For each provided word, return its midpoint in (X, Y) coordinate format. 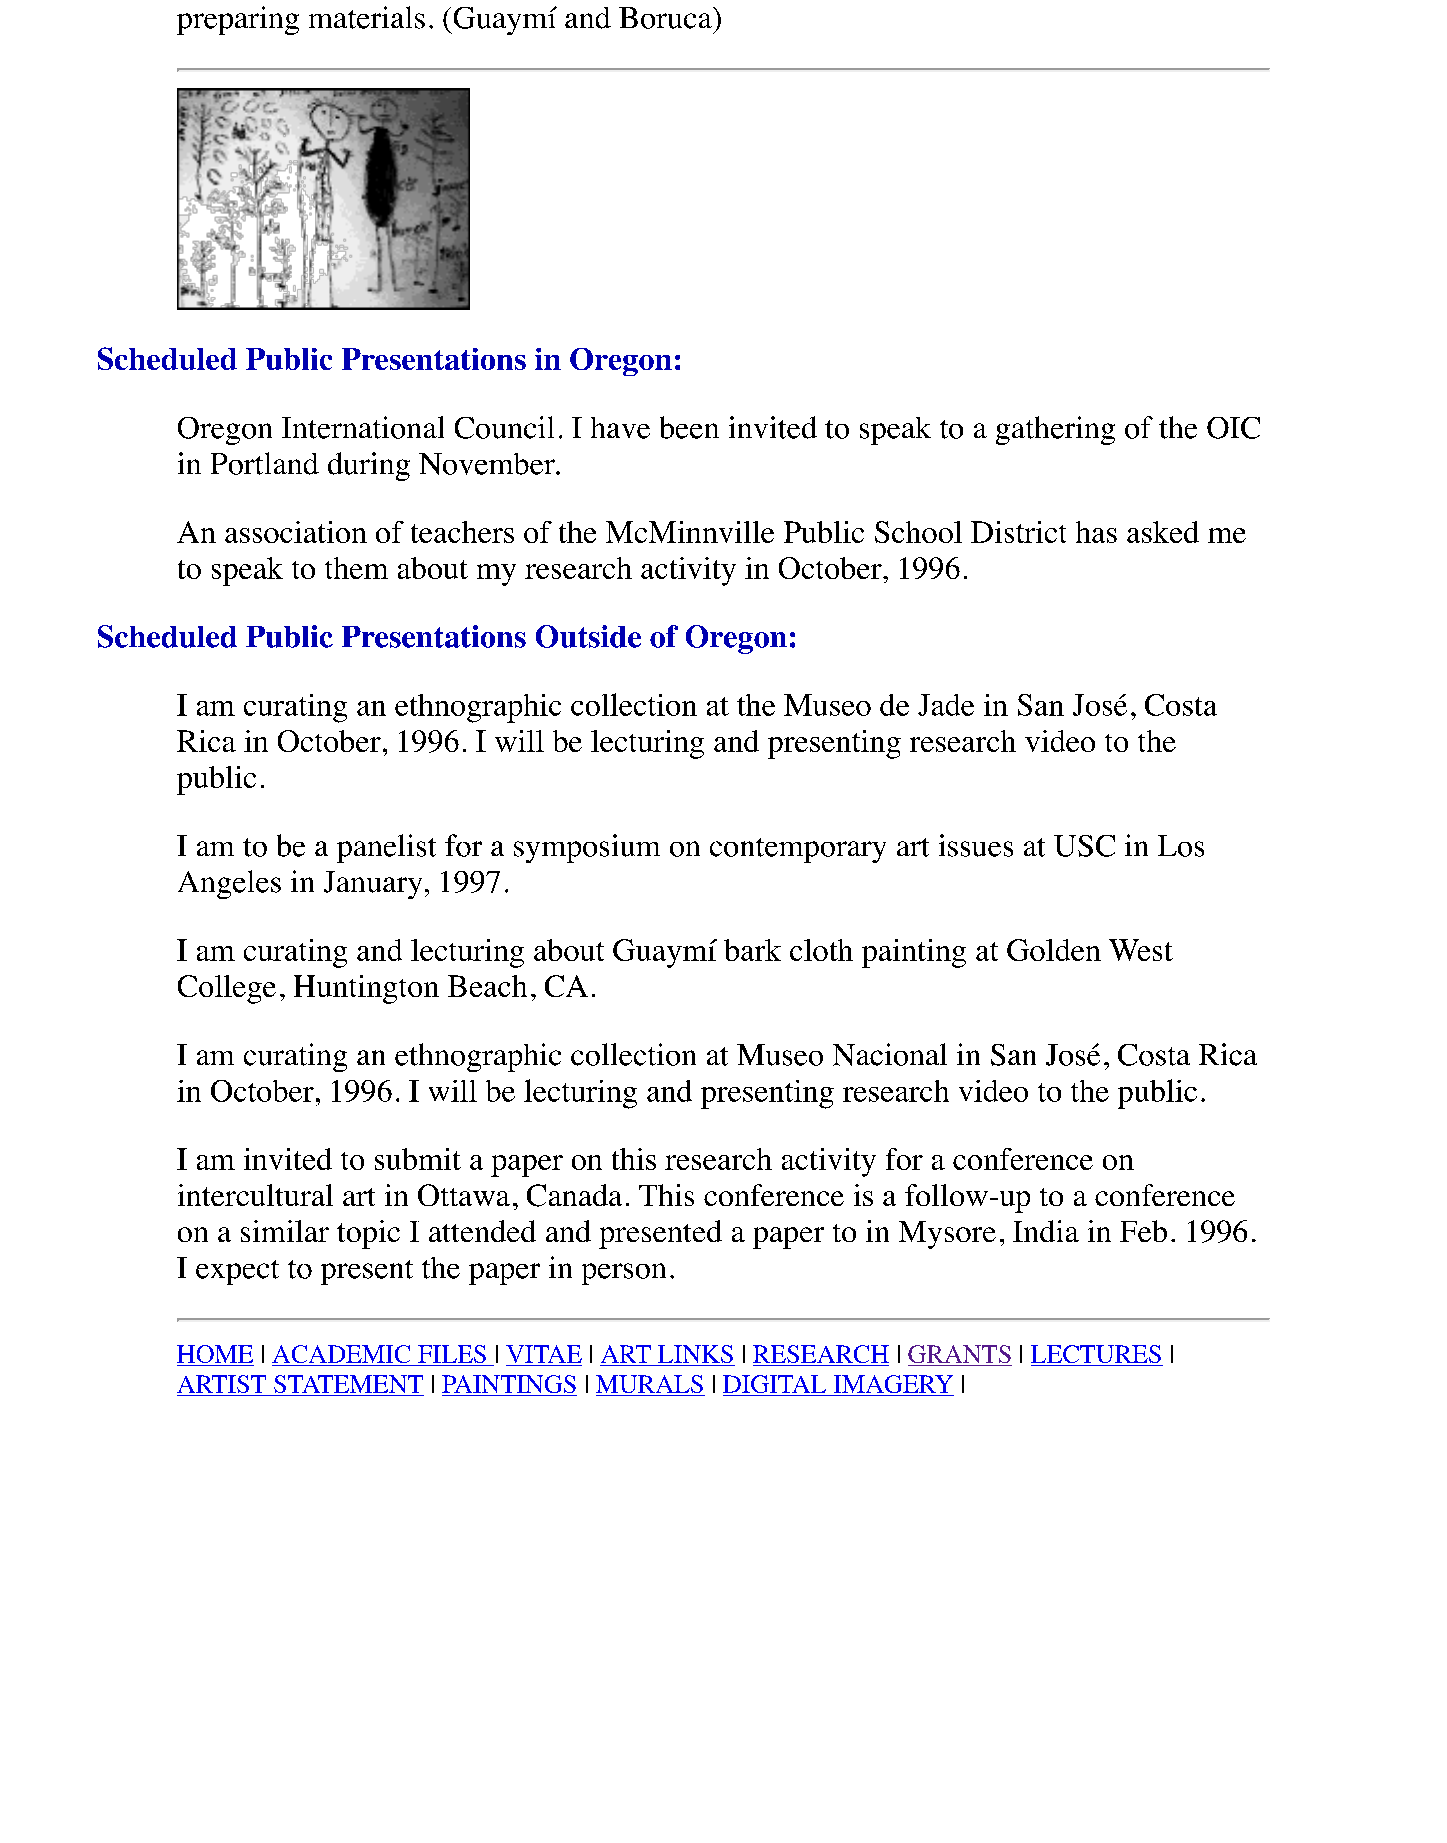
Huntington (366, 989)
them (356, 568)
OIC (1233, 428)
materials (367, 17)
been (689, 427)
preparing (238, 20)
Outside (588, 636)
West (1141, 950)
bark (752, 950)
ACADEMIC (342, 1355)
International (363, 427)
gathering (1055, 430)
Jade (946, 705)
